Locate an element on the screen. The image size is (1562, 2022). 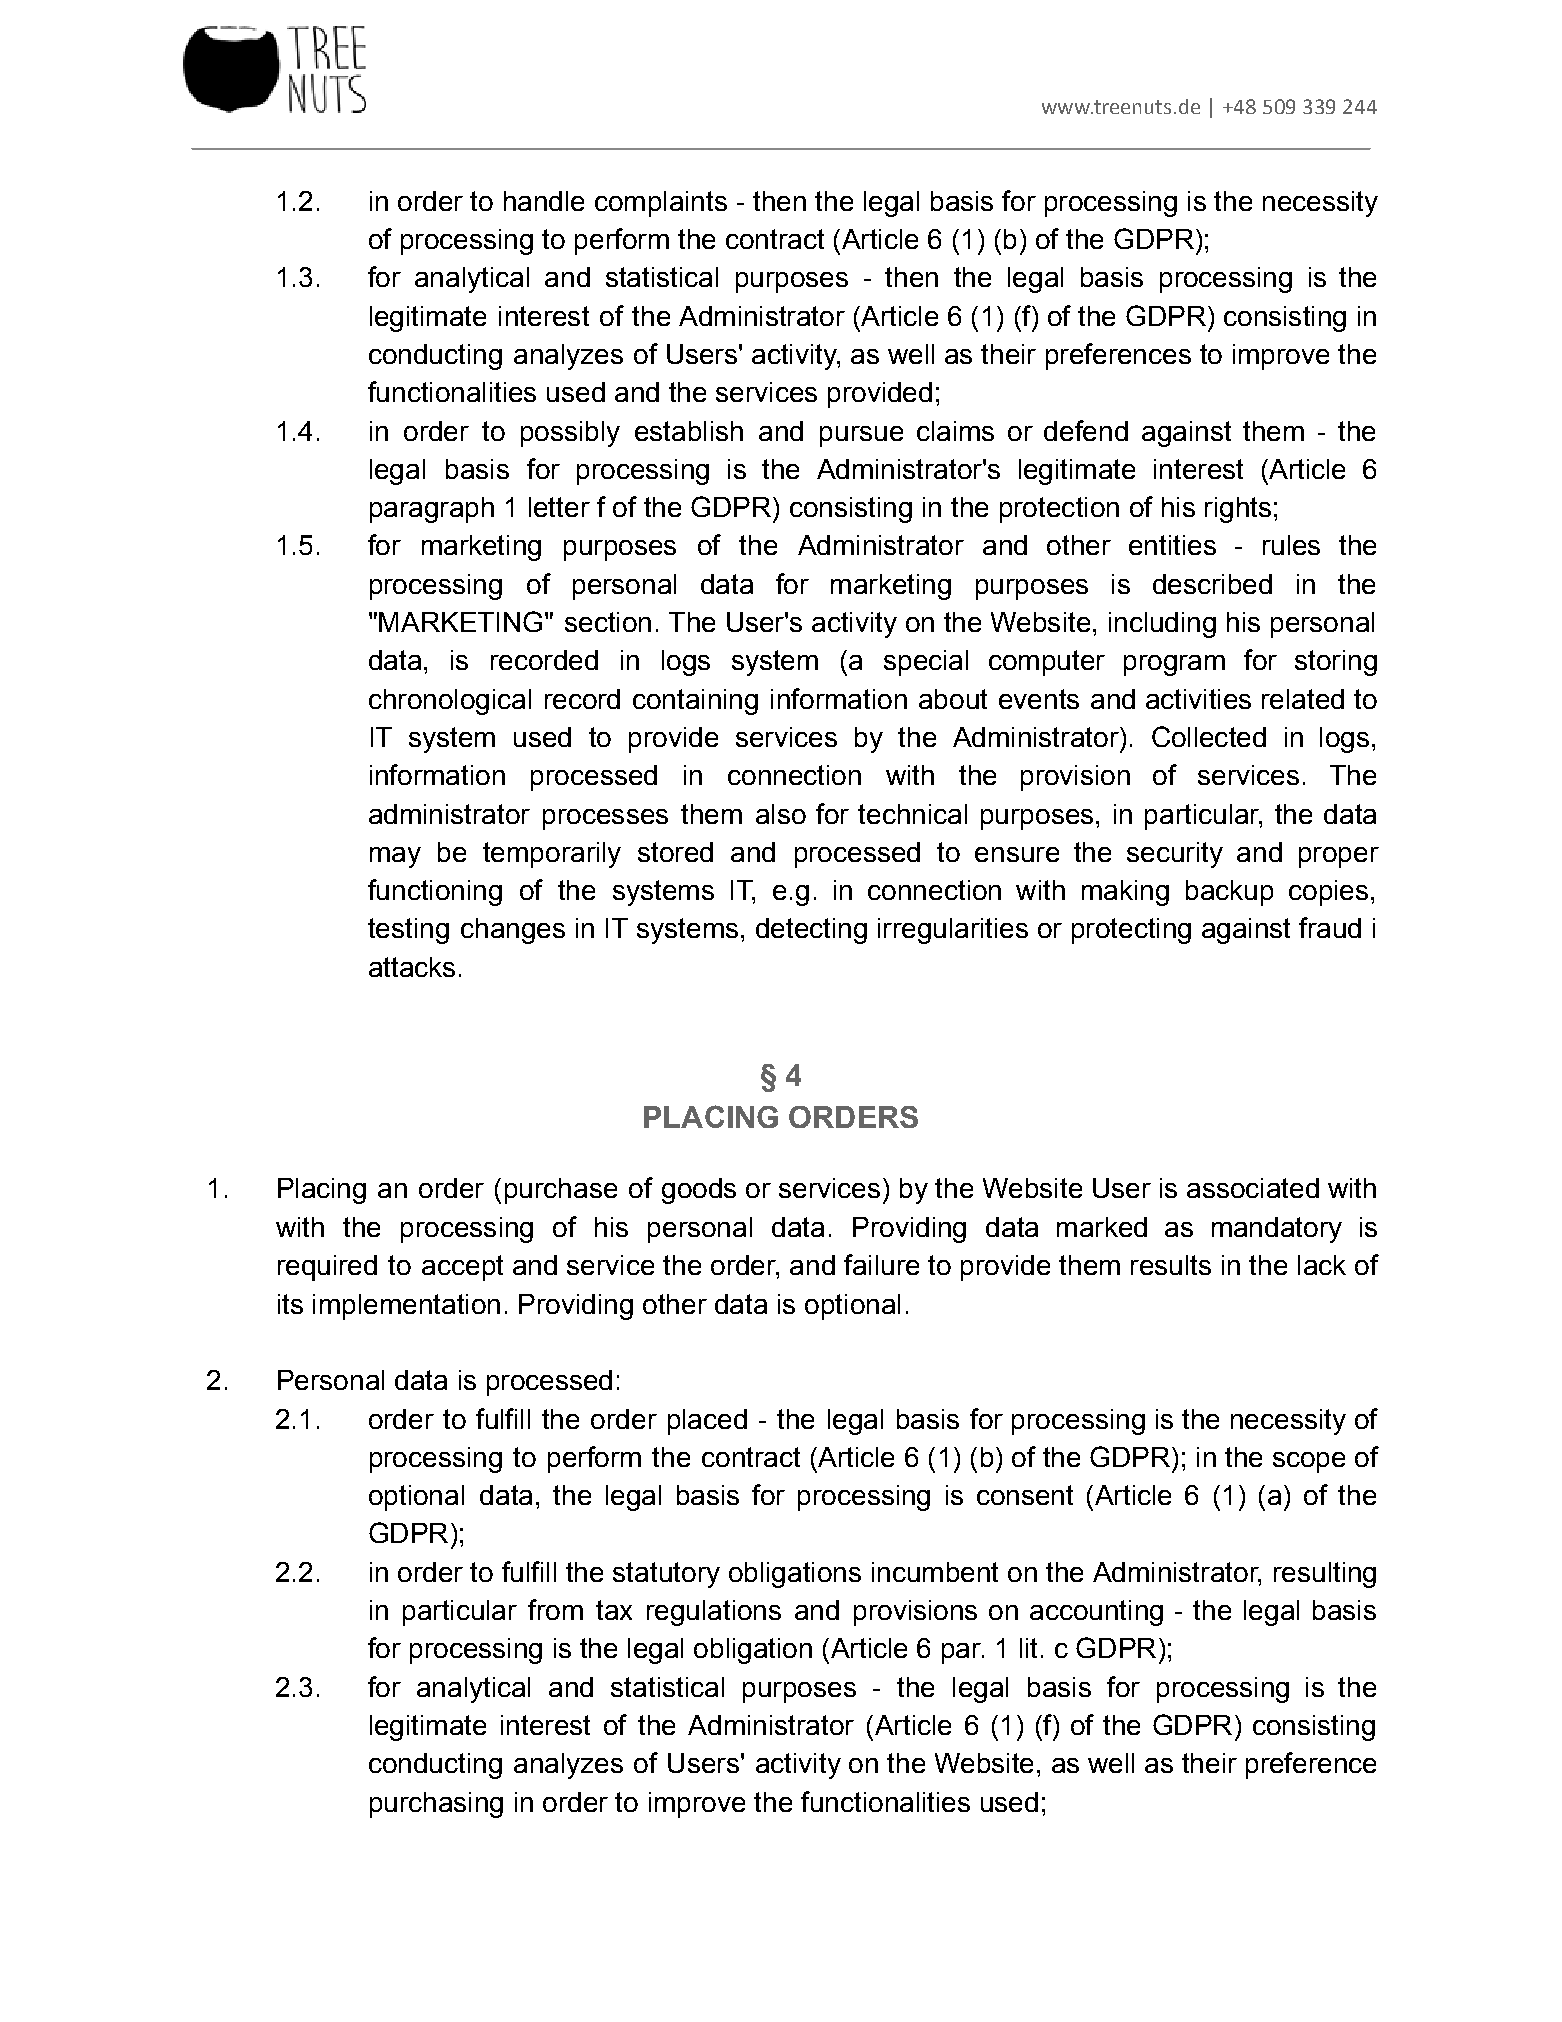
handle is located at coordinates (544, 201).
